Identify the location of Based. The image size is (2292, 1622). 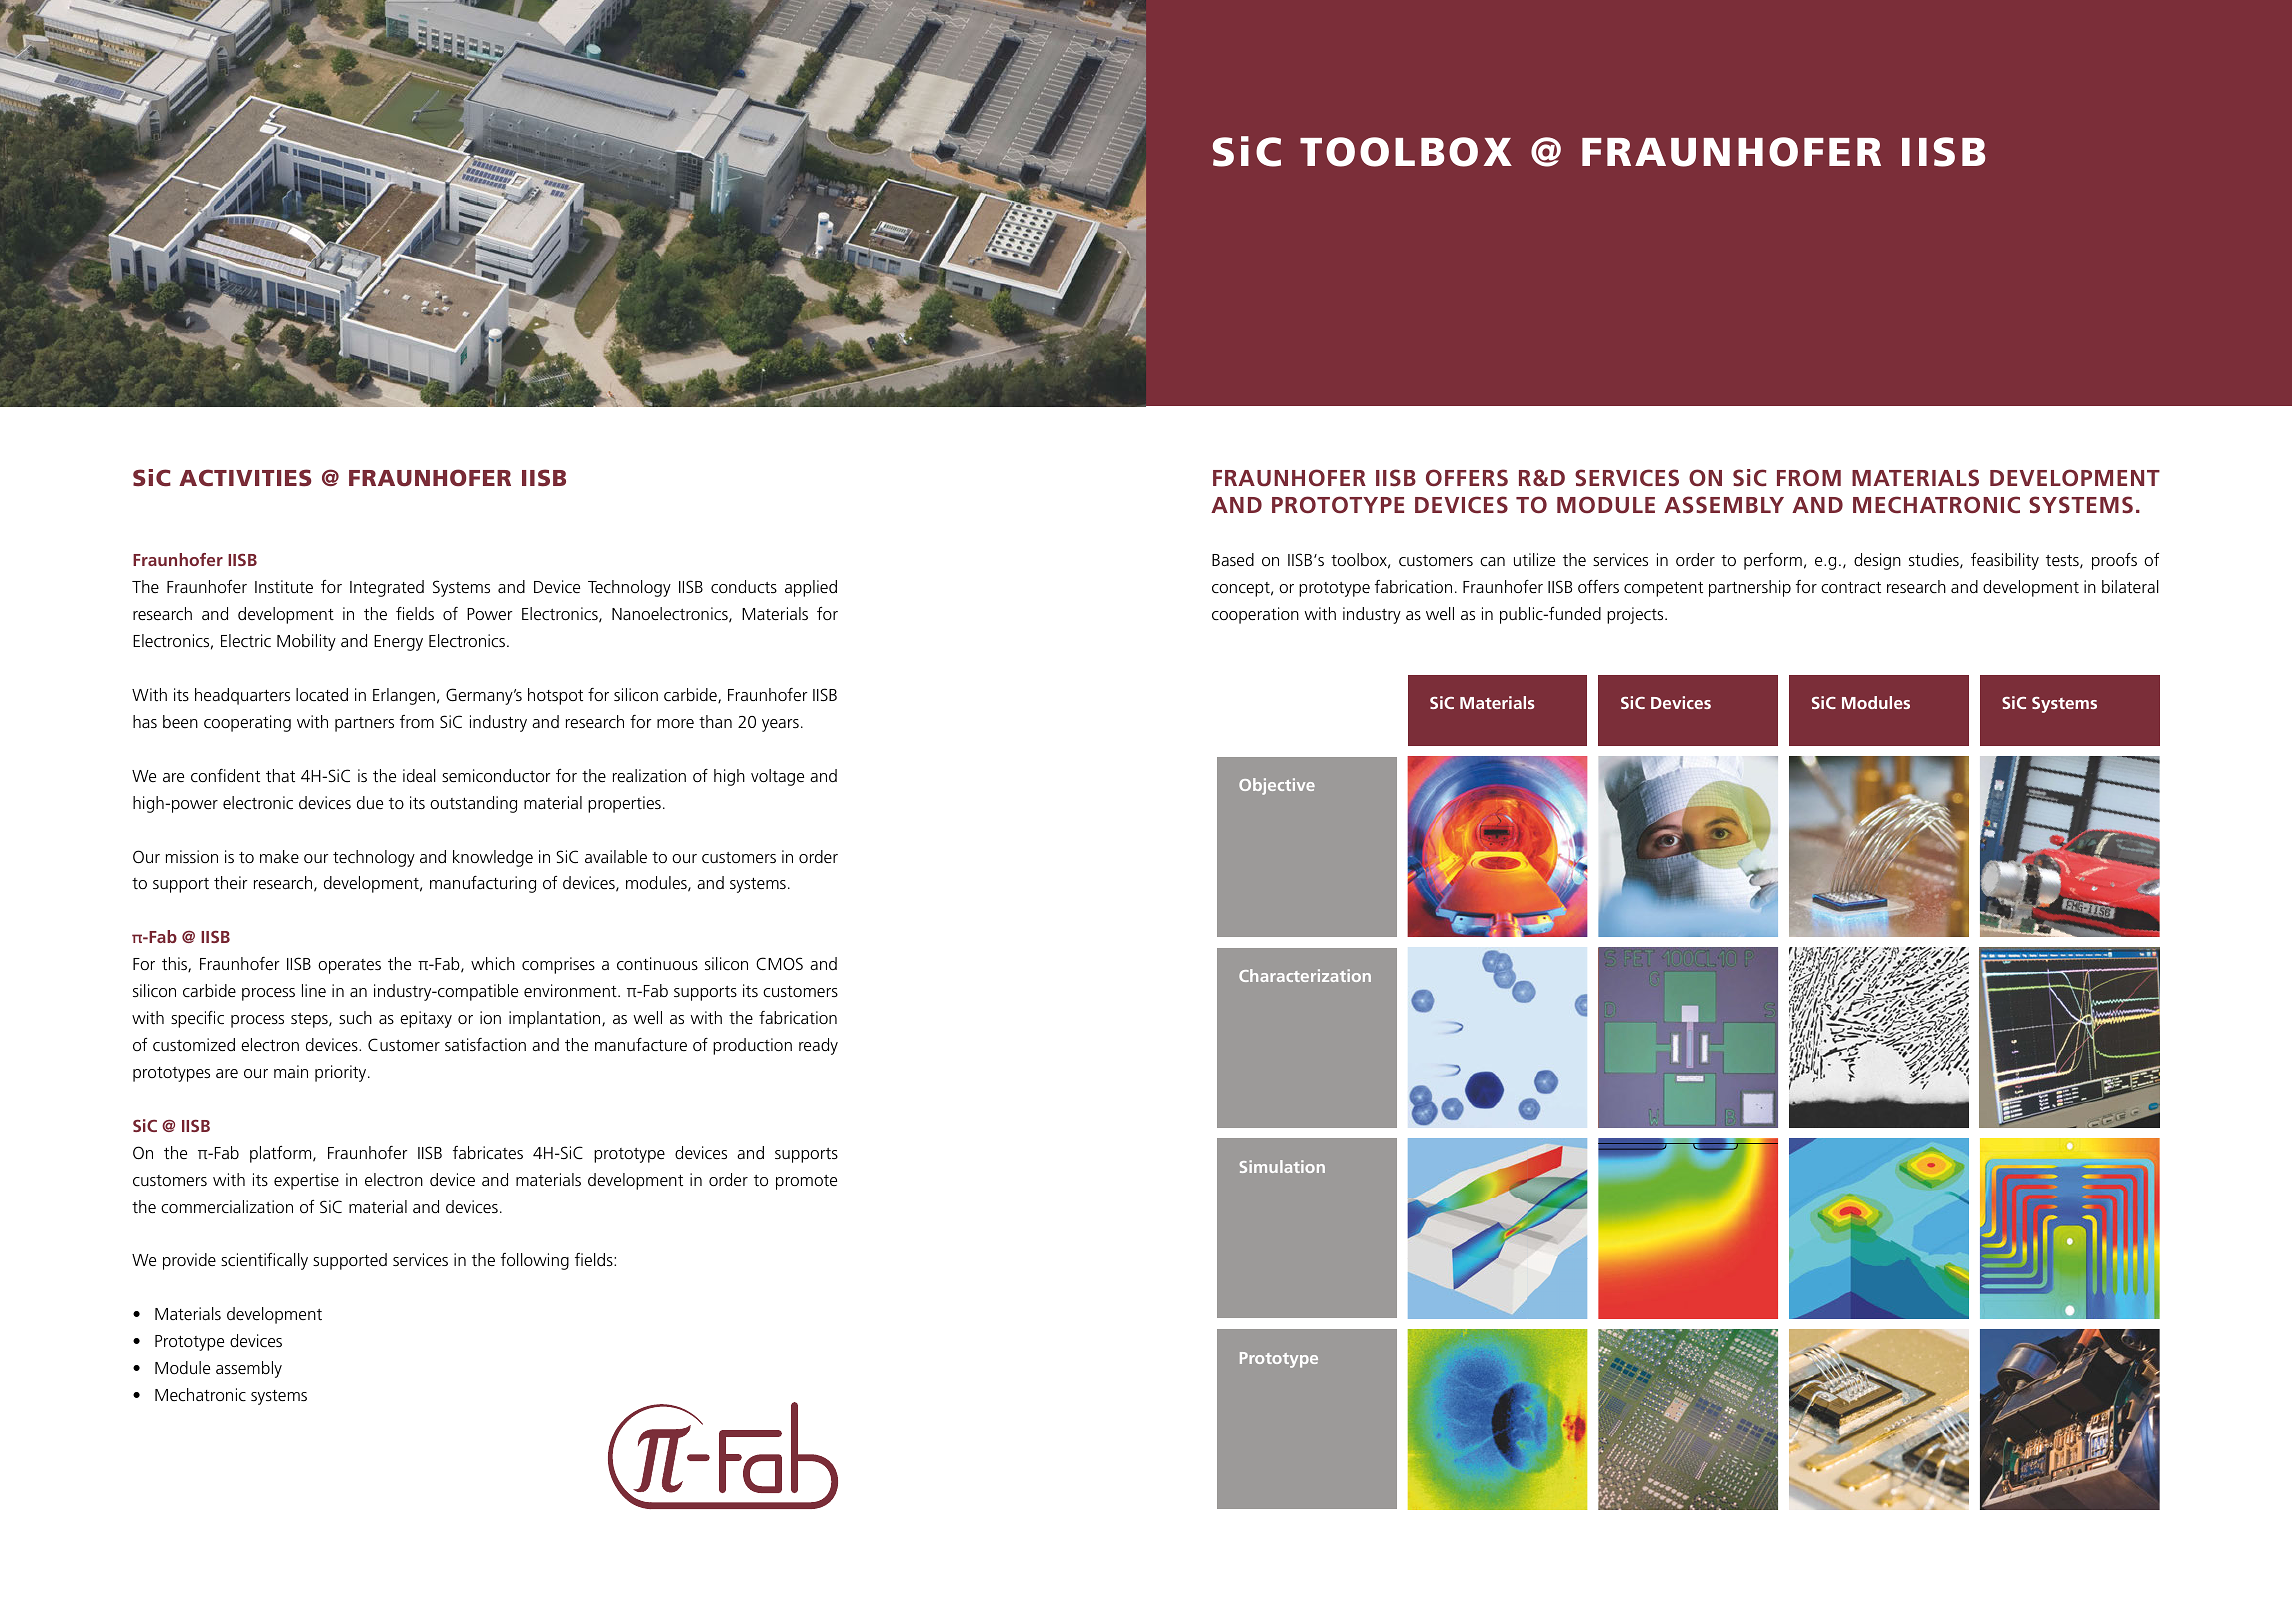
(1233, 559).
